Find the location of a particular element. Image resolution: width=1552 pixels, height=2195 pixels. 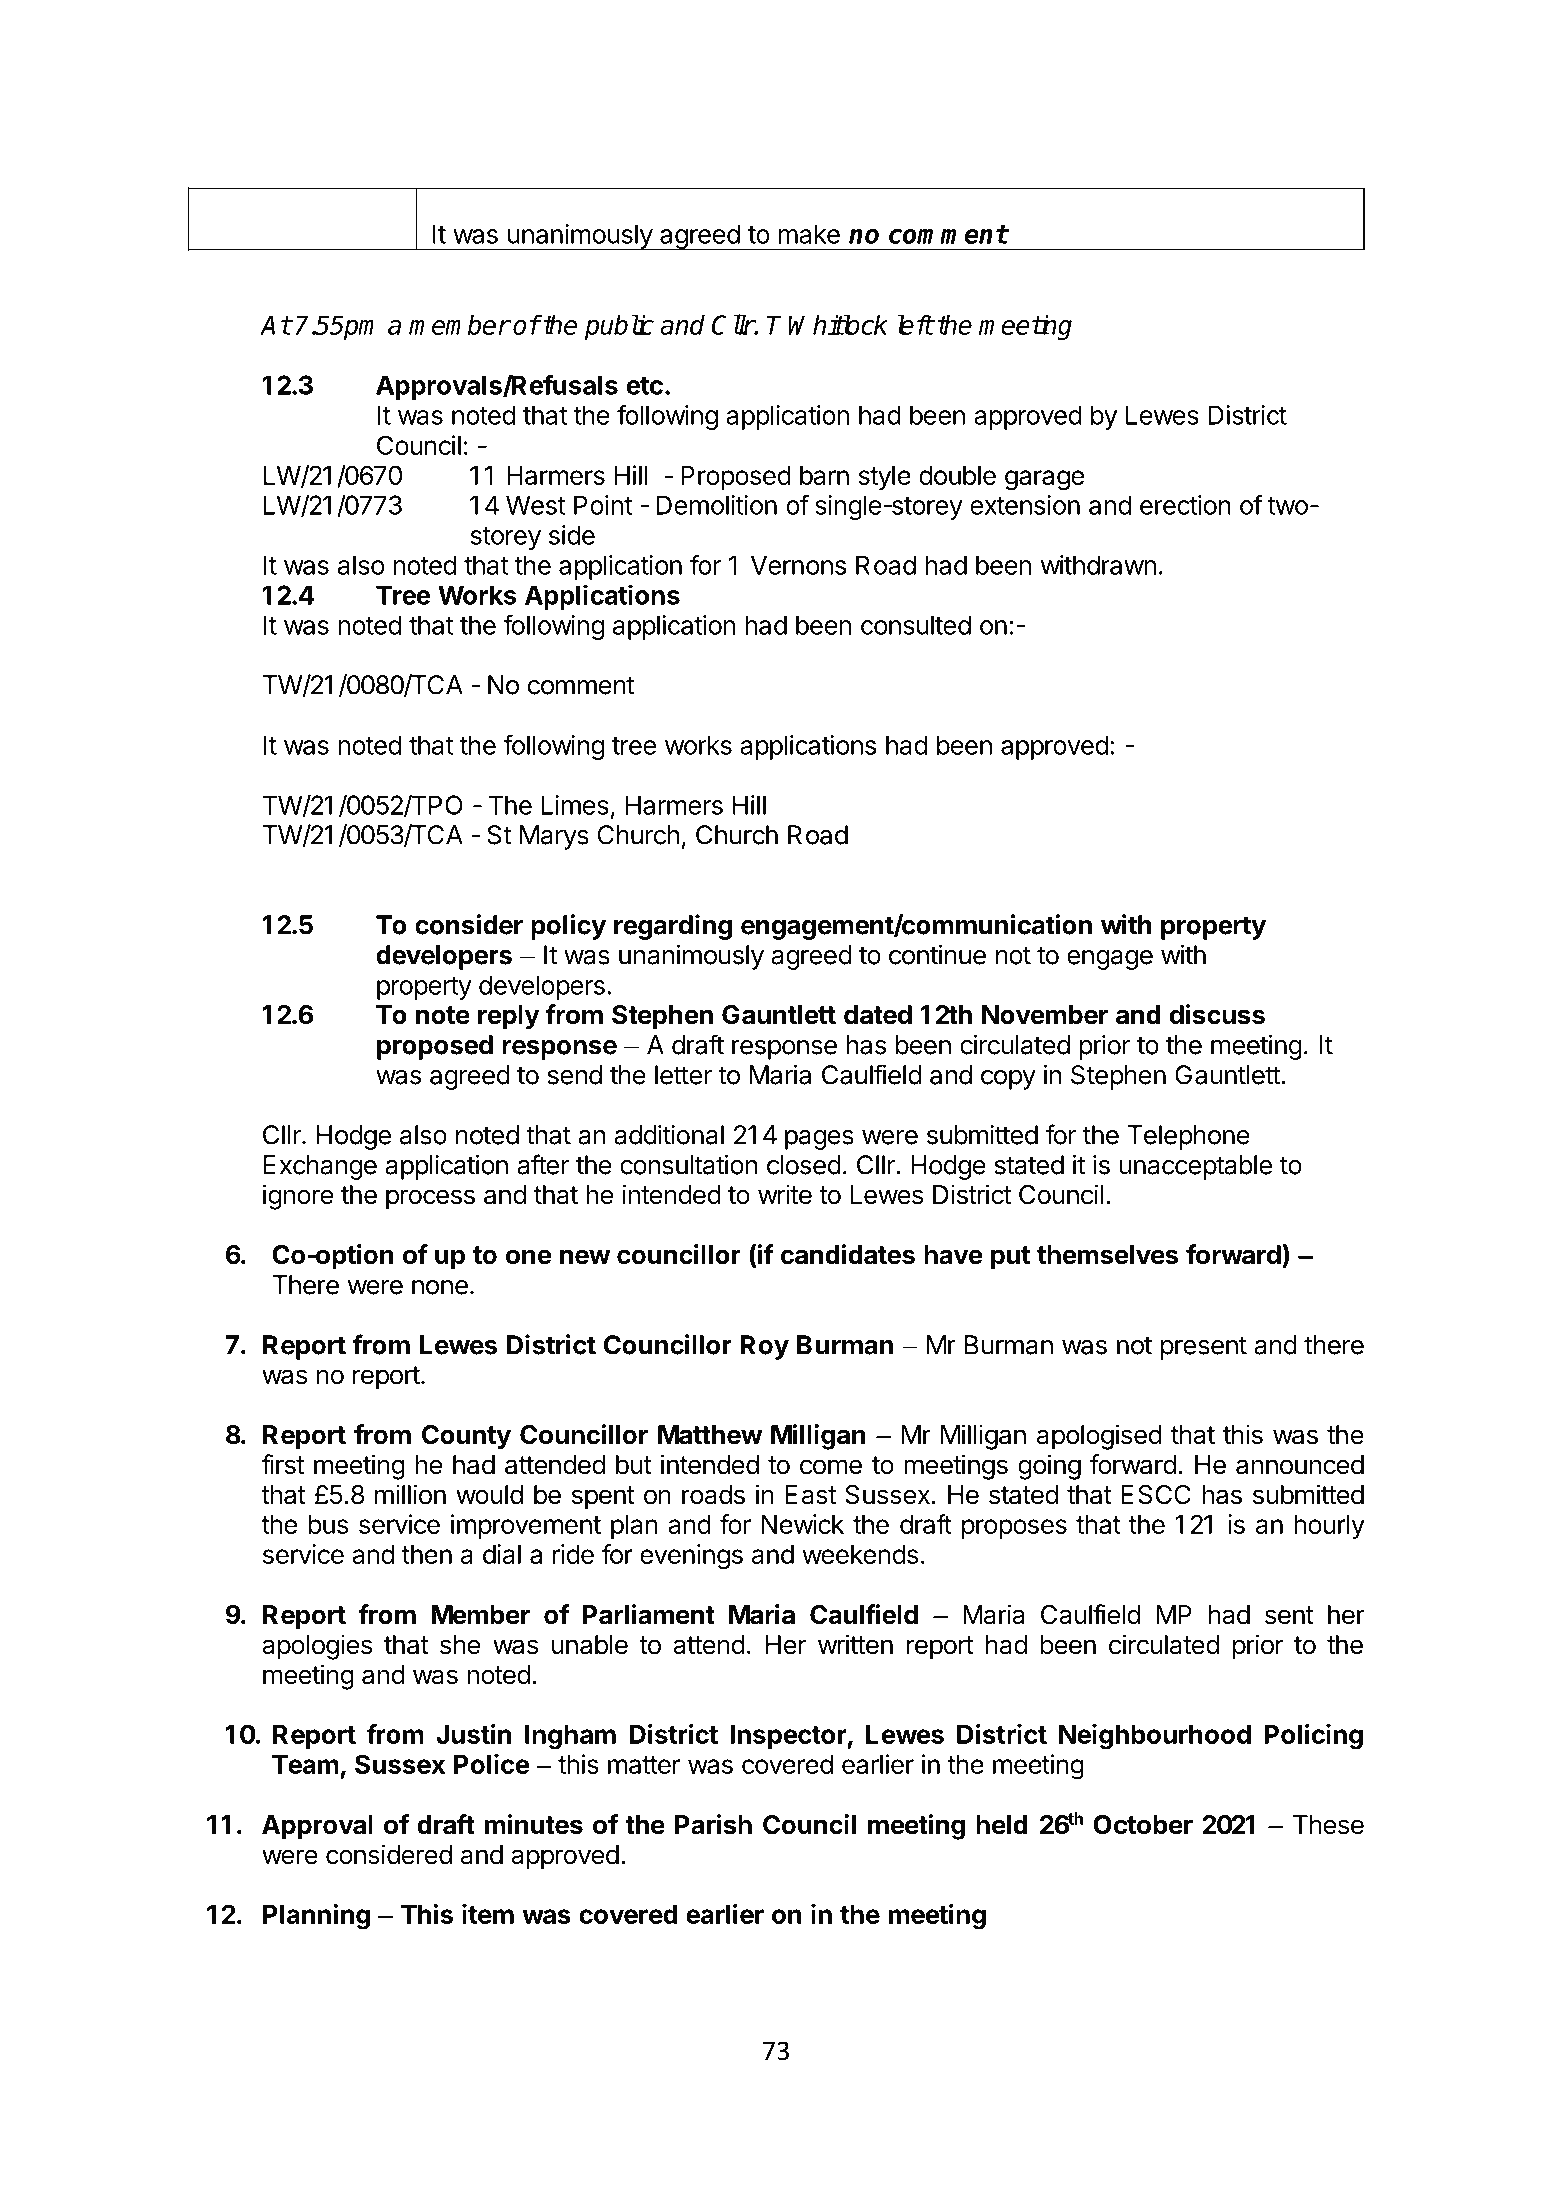

make is located at coordinates (809, 234).
